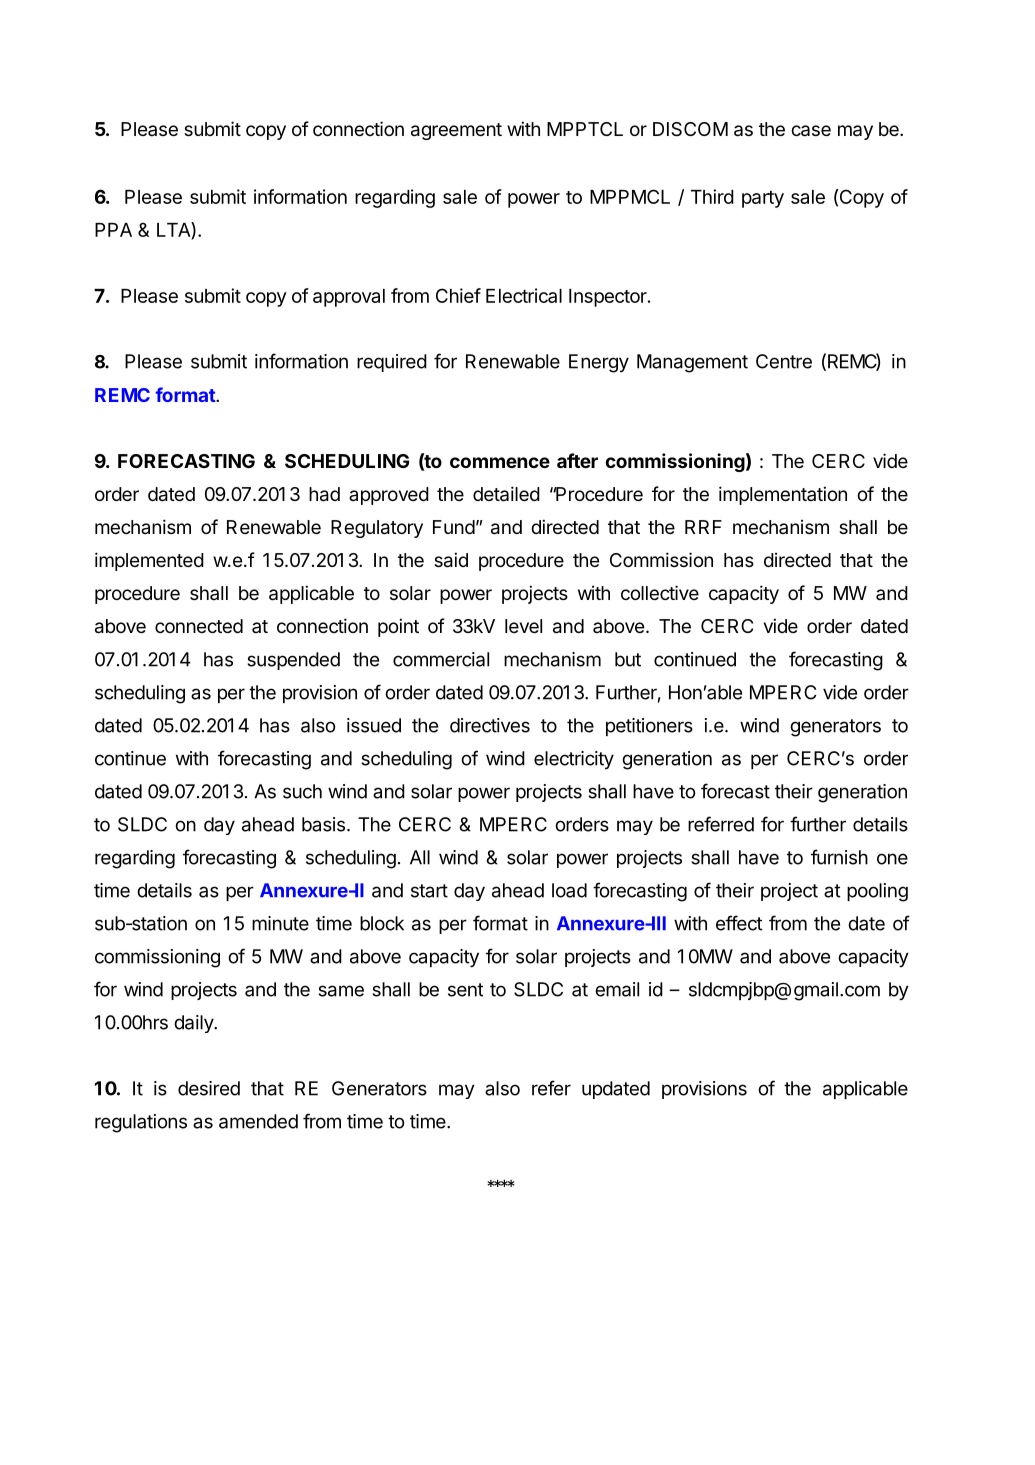 Image resolution: width=1035 pixels, height=1465 pixels. I want to click on PPA, so click(113, 230).
